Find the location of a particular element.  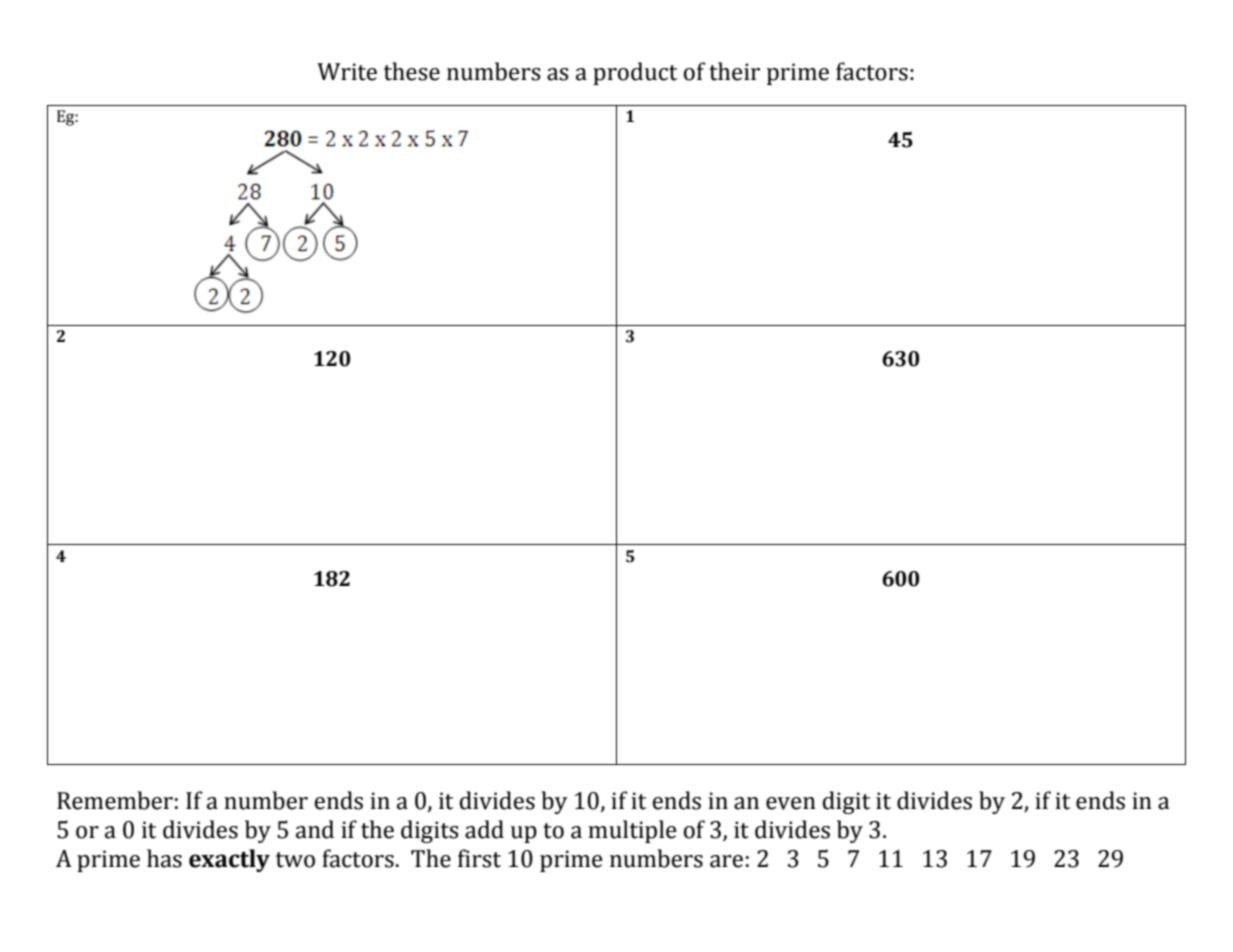

multiple is located at coordinates (632, 831).
